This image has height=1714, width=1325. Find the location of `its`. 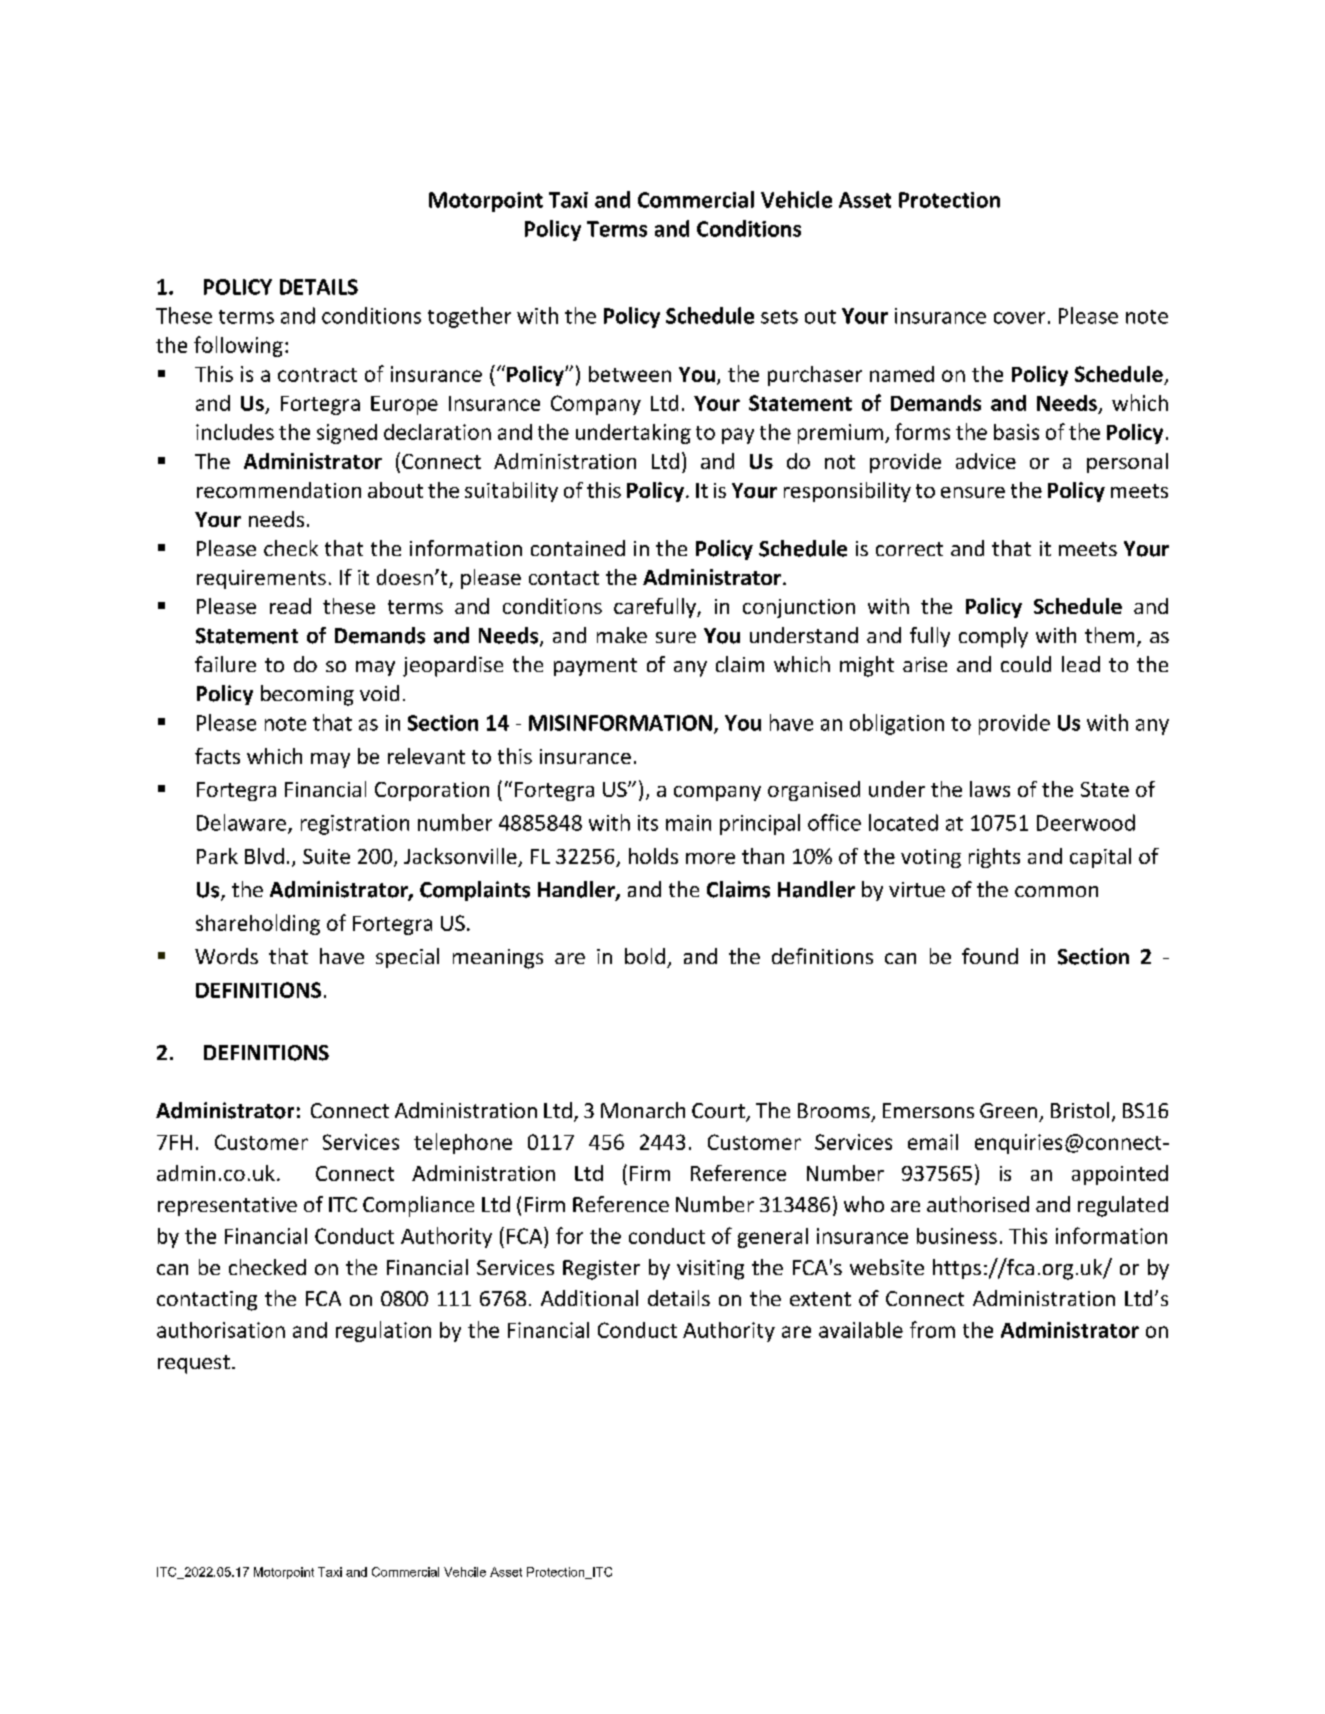

its is located at coordinates (648, 823).
